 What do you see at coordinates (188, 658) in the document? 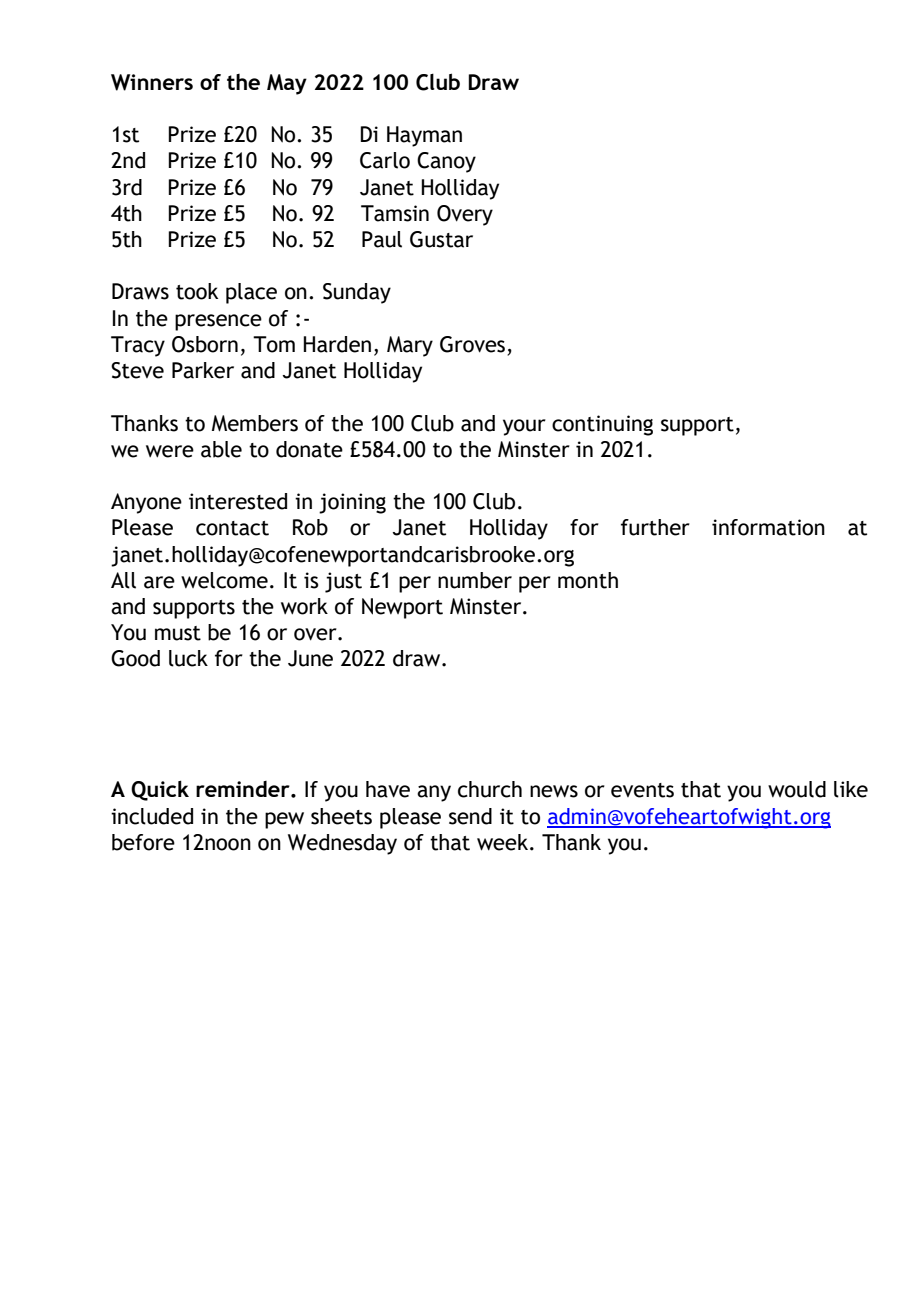
I see `luck` at bounding box center [188, 658].
